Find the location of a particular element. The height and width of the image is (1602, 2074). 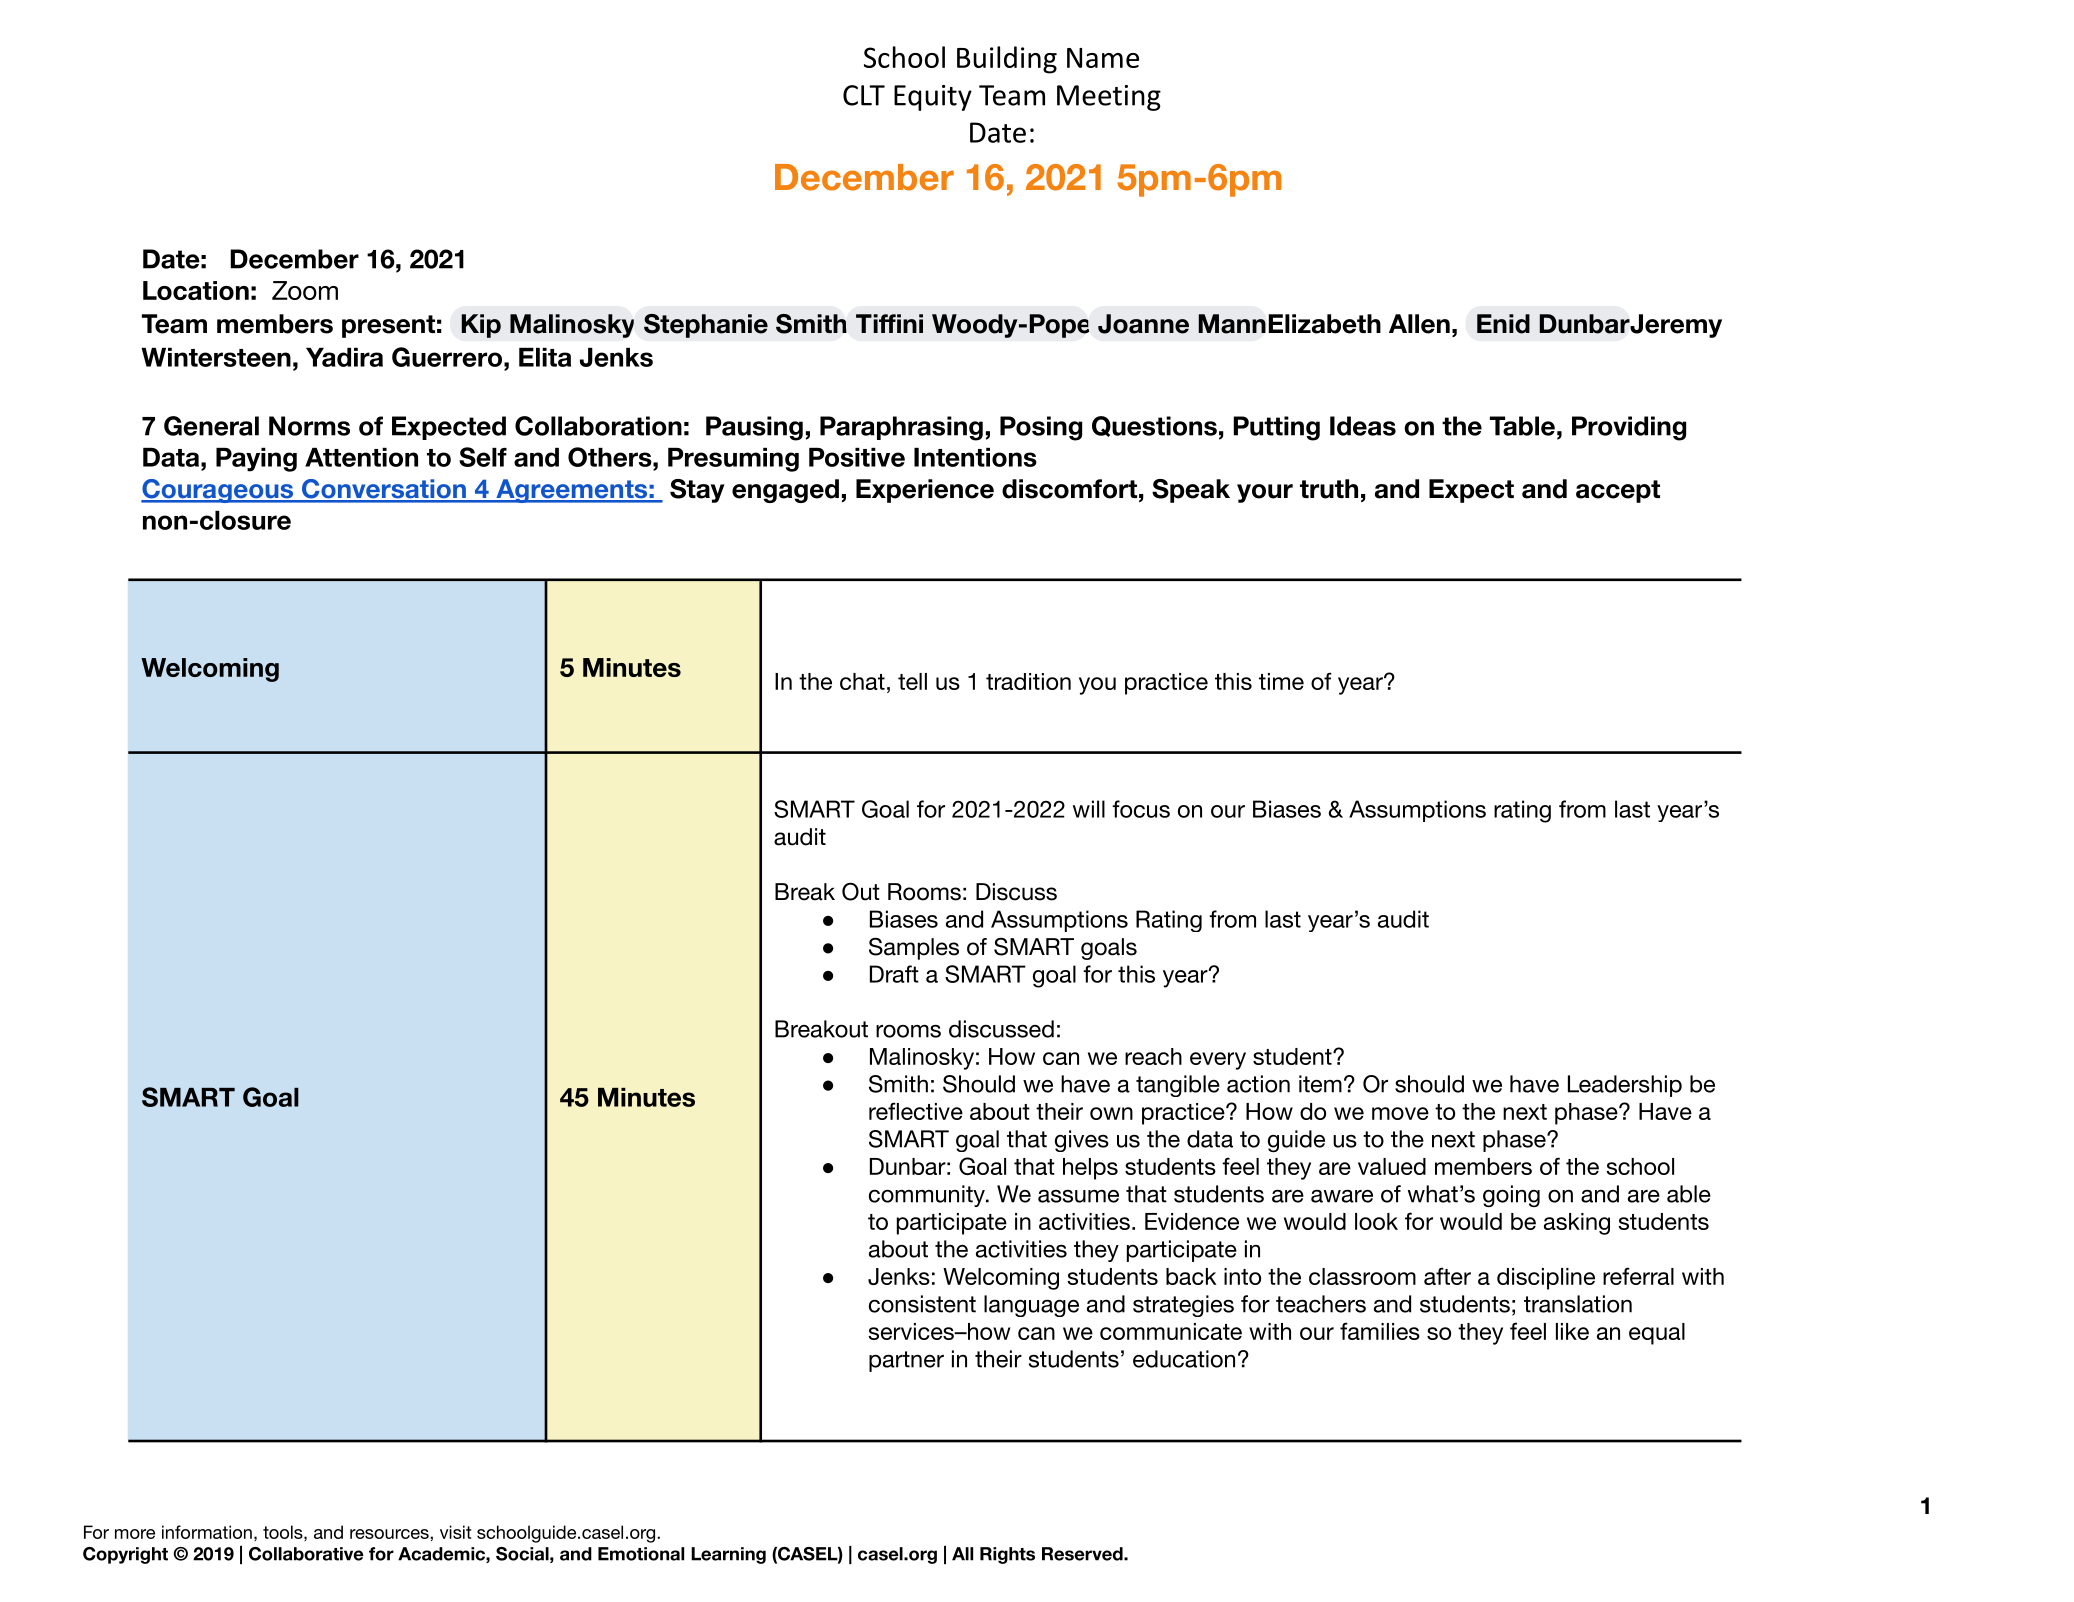

Draft is located at coordinates (894, 974).
